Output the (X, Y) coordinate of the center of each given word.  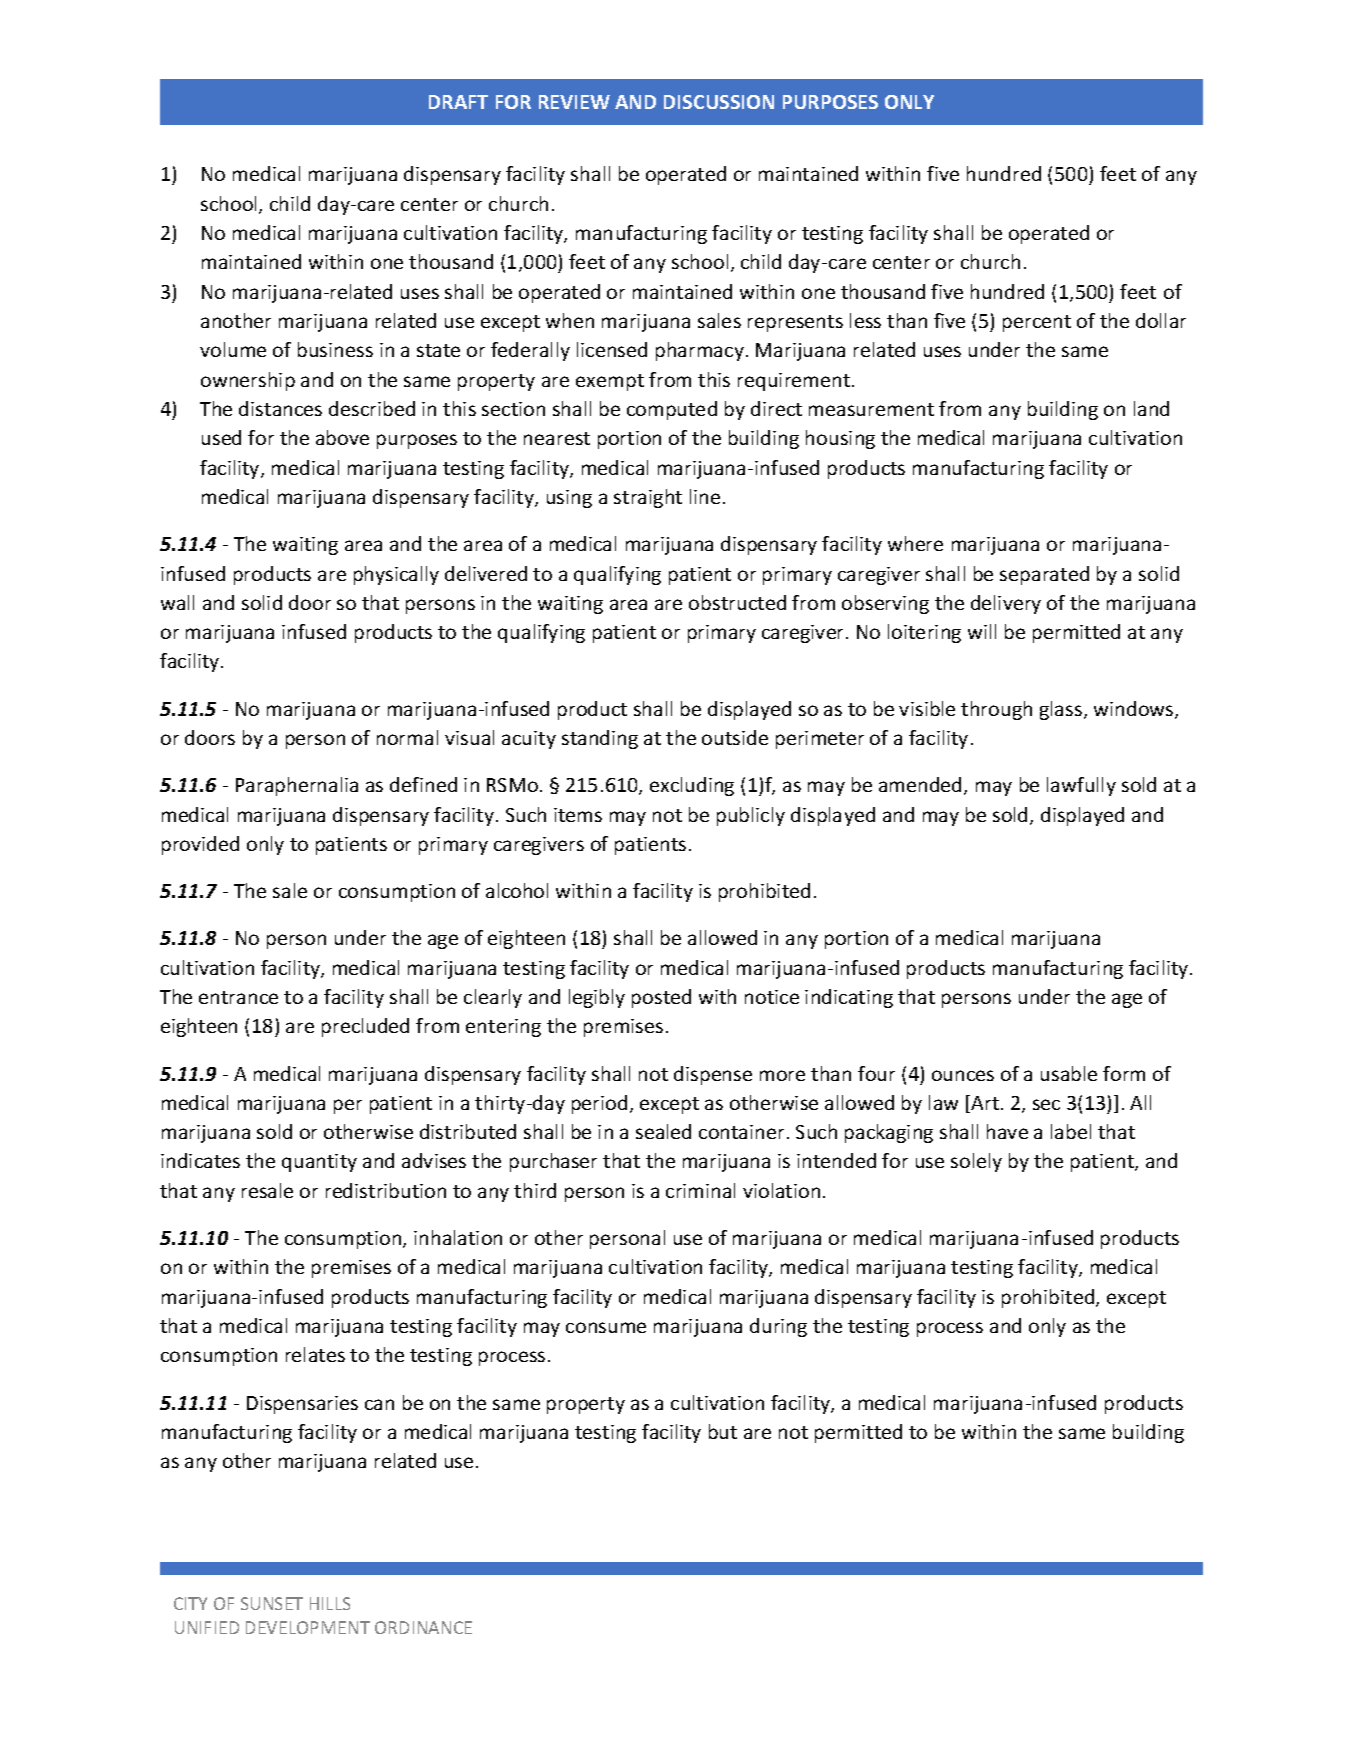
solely (976, 1162)
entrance (238, 997)
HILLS (330, 1603)
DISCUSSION (719, 102)
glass (1062, 710)
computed (672, 410)
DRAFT (458, 102)
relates (315, 1354)
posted (661, 998)
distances (280, 408)
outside (735, 737)
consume (606, 1327)
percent (1037, 323)
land (1151, 408)
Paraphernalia (297, 786)
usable (1069, 1073)
